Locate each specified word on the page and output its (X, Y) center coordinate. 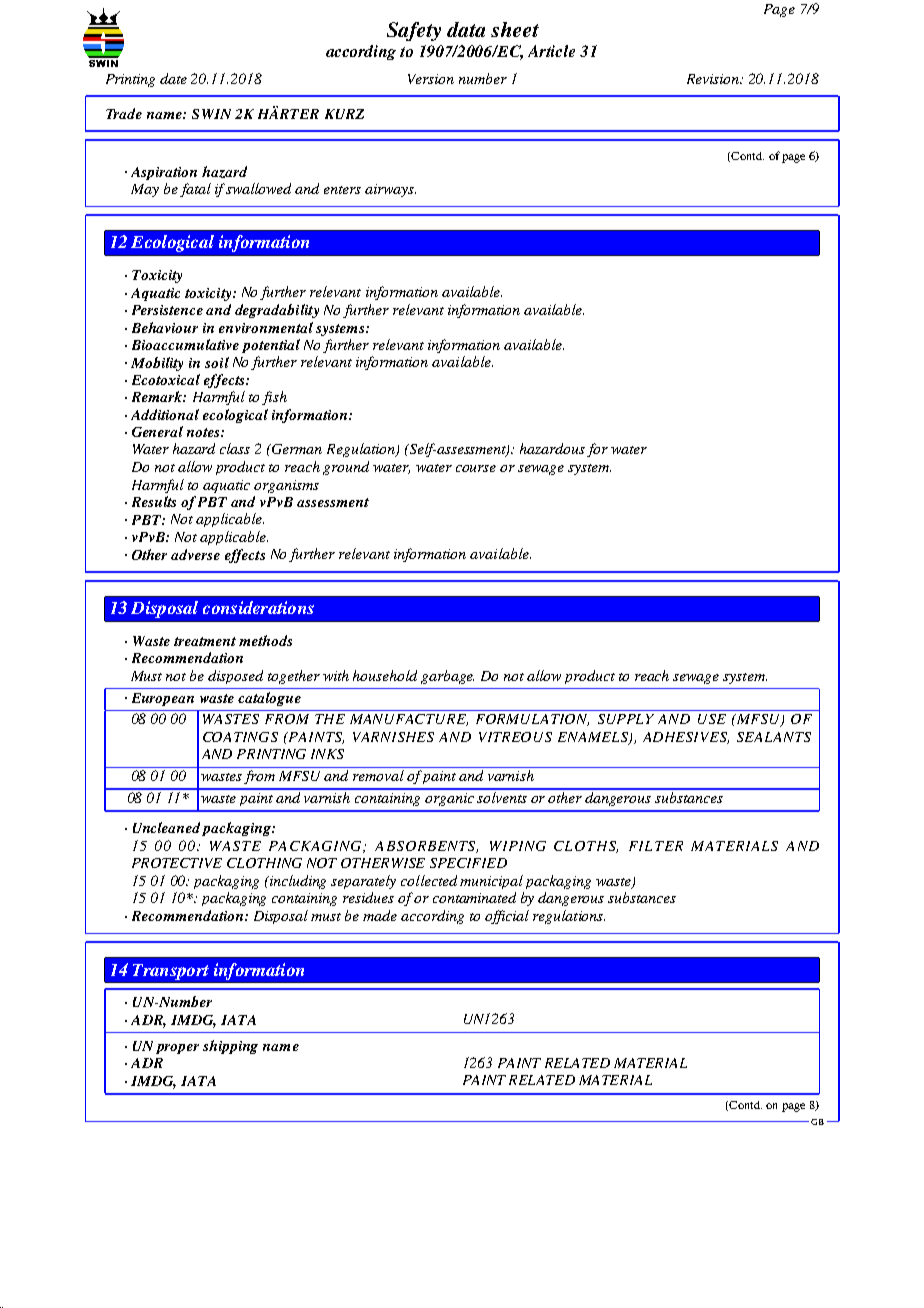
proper (177, 1049)
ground (346, 468)
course (476, 468)
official (507, 917)
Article (551, 51)
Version (431, 79)
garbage (447, 677)
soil (217, 362)
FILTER (656, 846)
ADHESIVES (686, 738)
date (173, 78)
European (163, 699)
